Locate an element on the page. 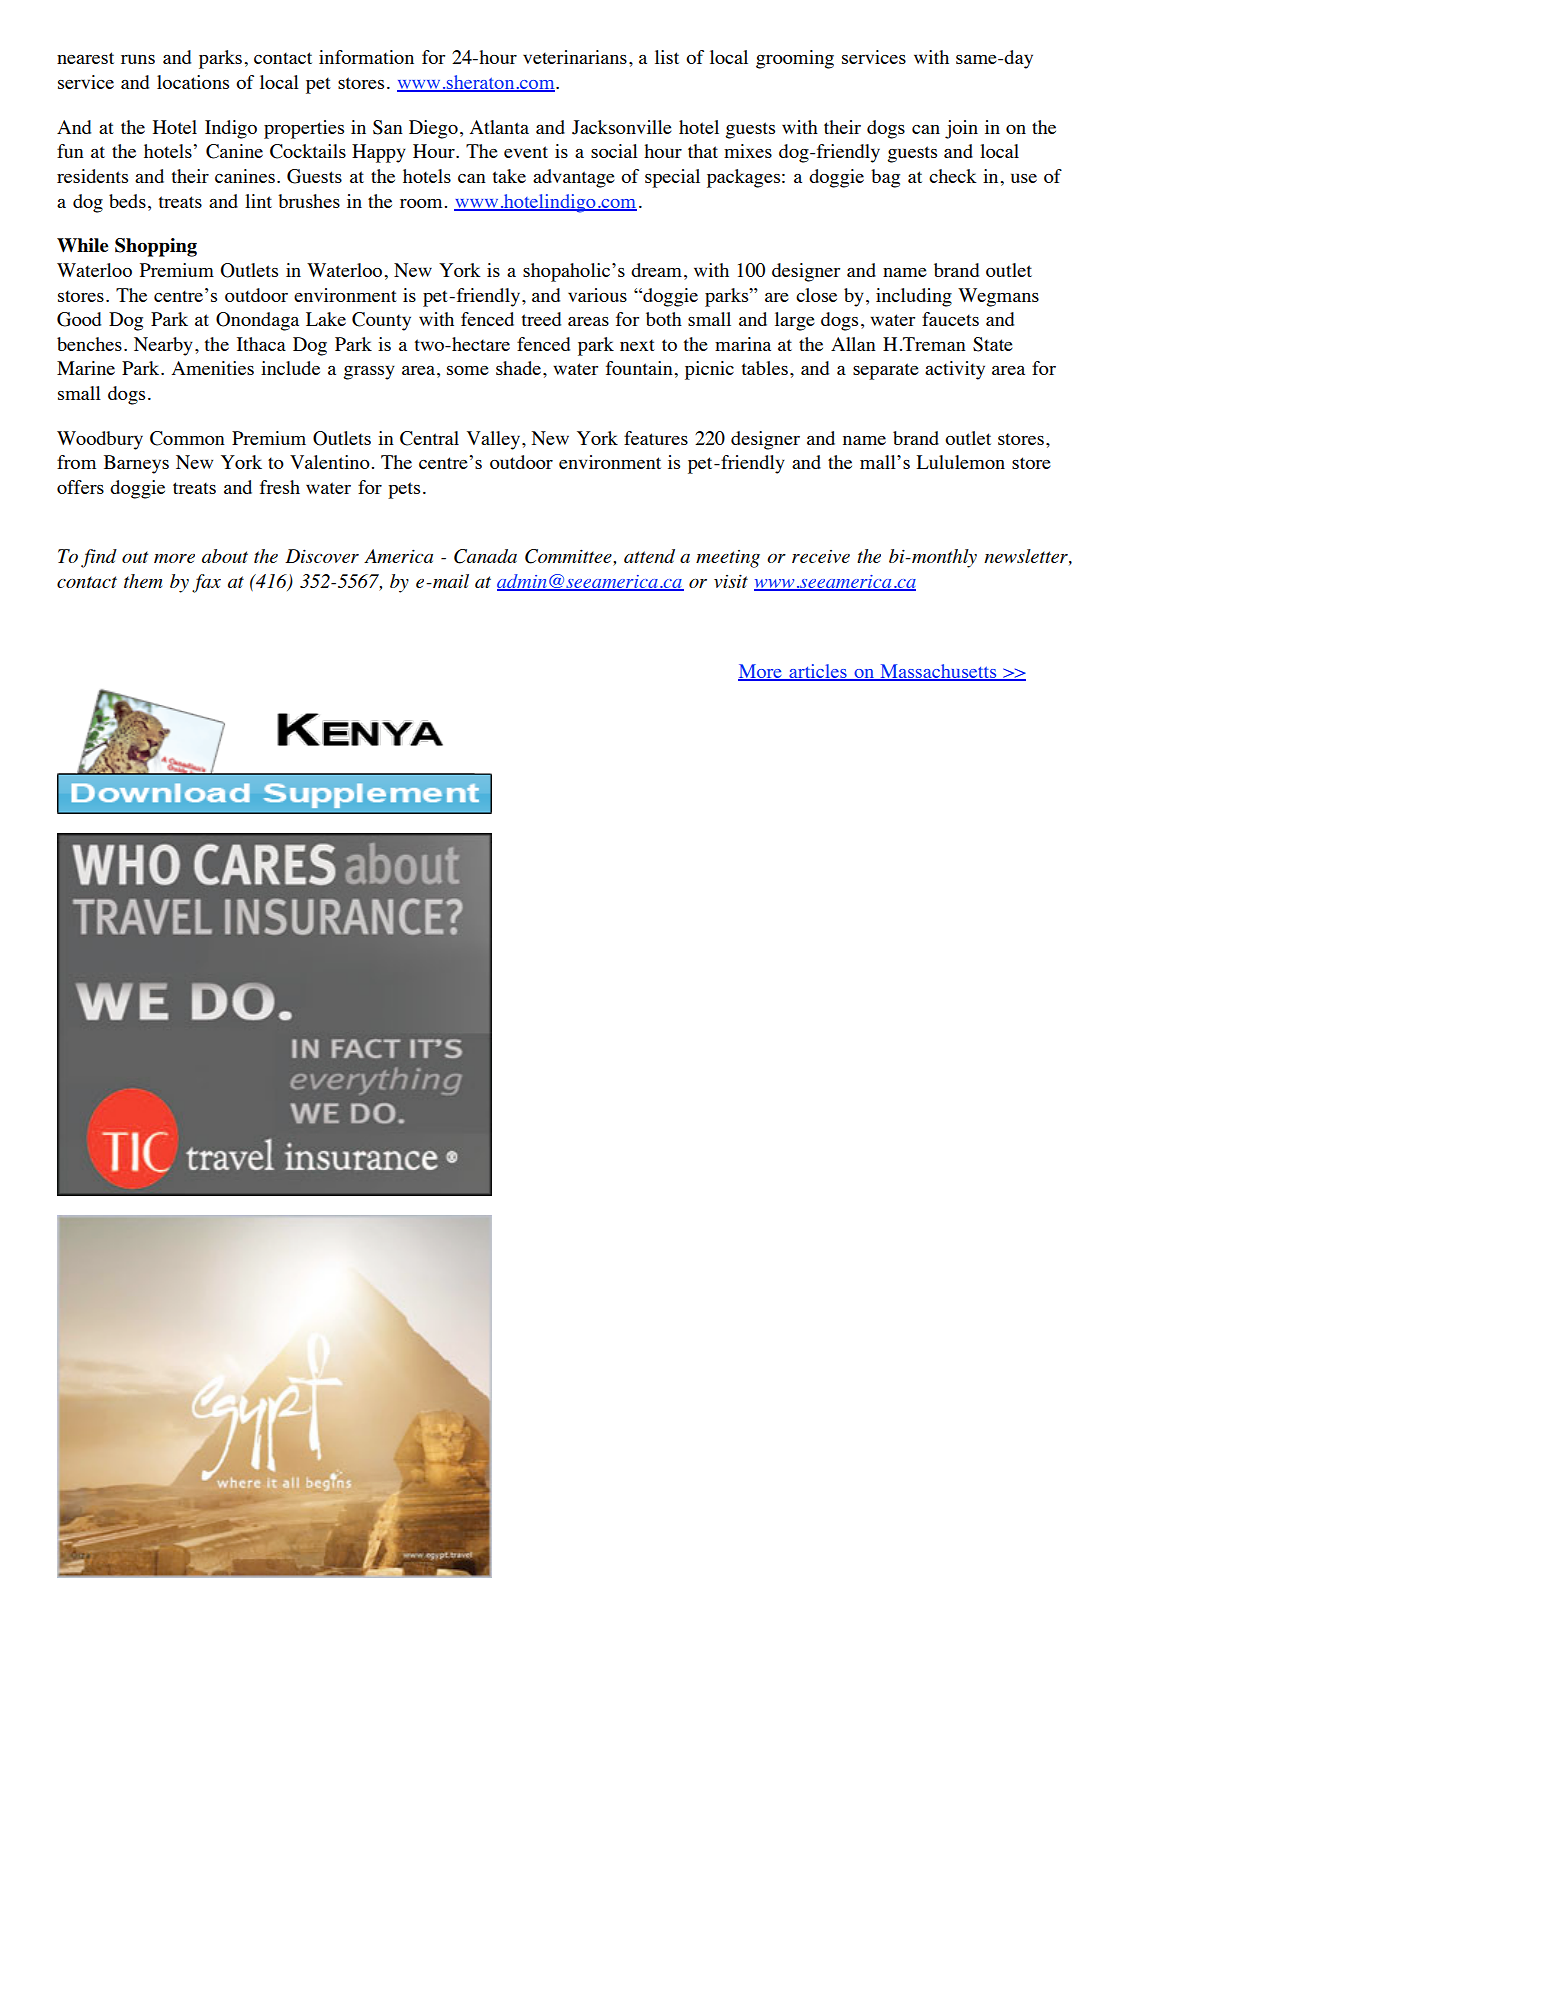 This document has height=2005, width=1549. Shopping is located at coordinates (156, 247).
